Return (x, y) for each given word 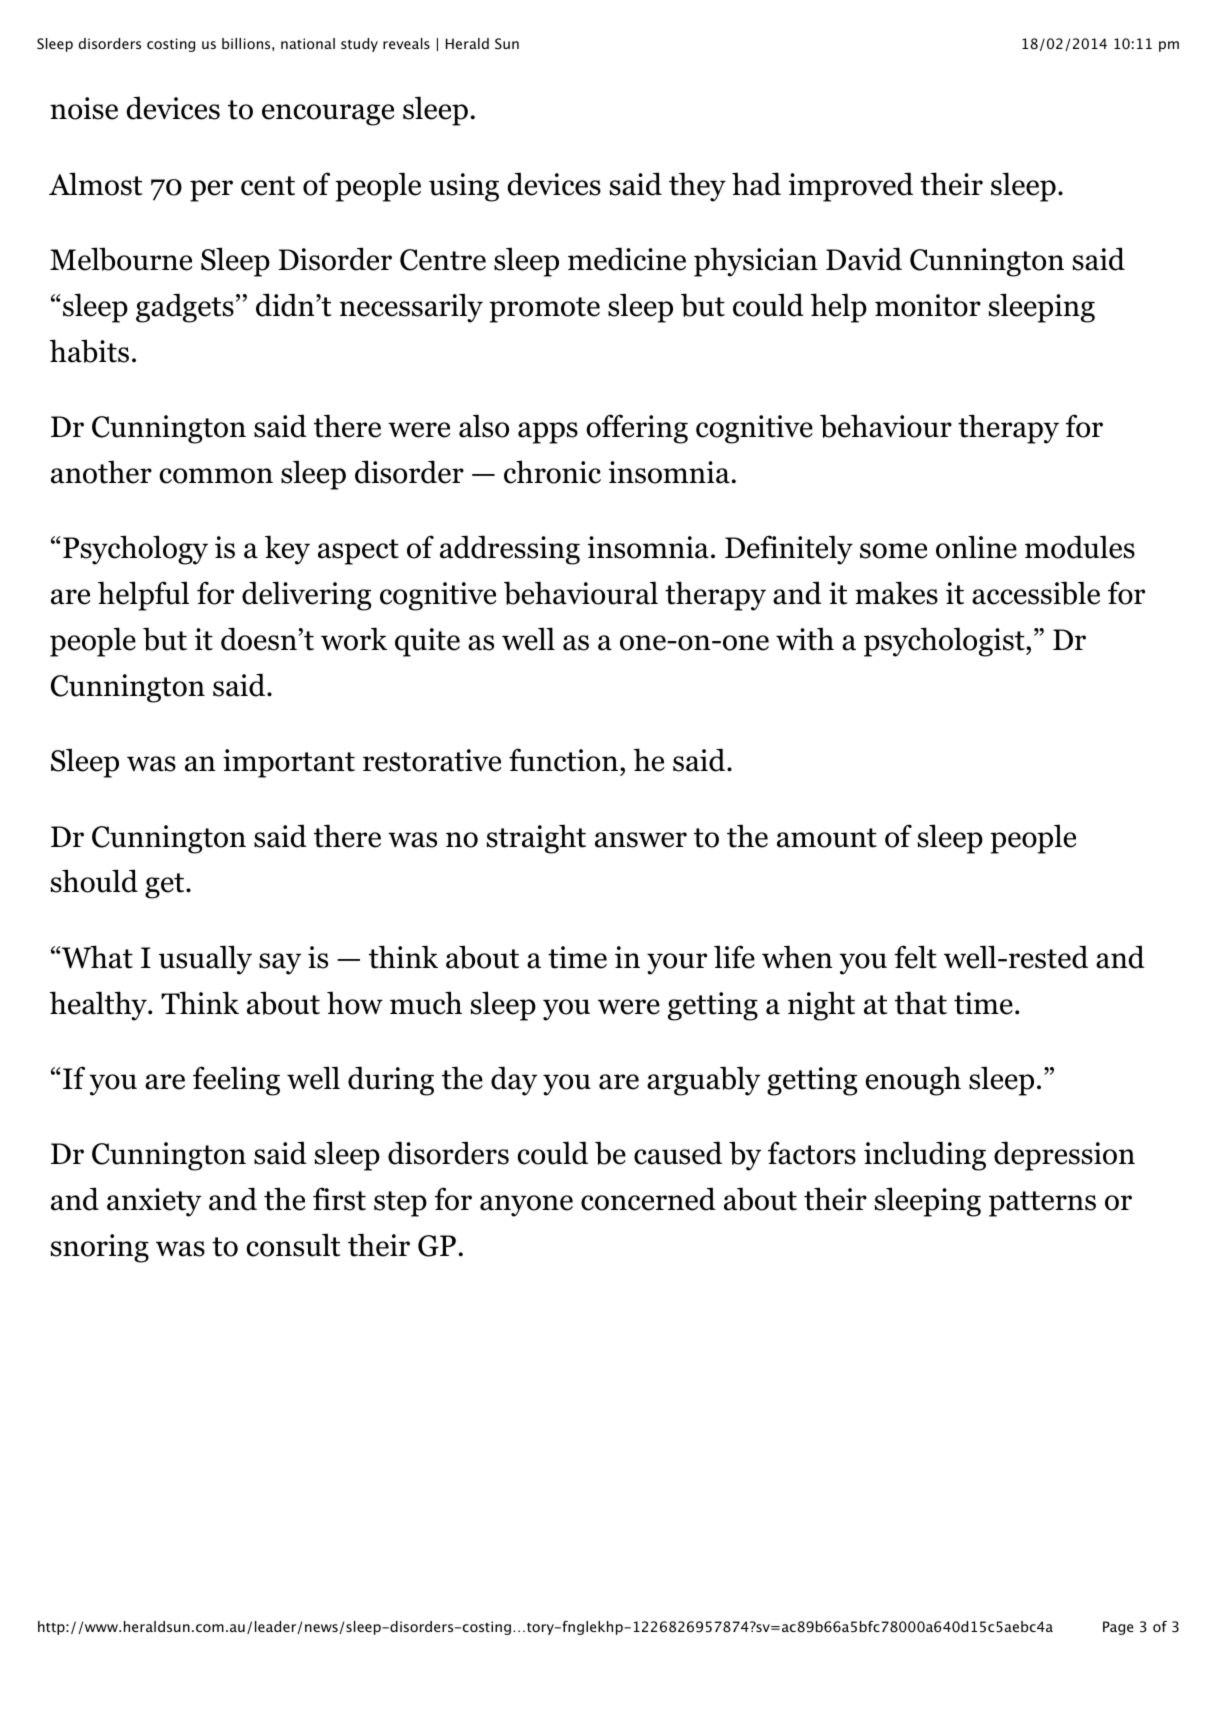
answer (641, 840)
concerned (648, 1199)
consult (293, 1245)
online (976, 547)
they (697, 187)
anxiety (154, 1202)
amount (827, 838)
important (289, 763)
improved (851, 187)
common (216, 476)
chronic (552, 472)
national (308, 43)
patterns (1042, 1204)
